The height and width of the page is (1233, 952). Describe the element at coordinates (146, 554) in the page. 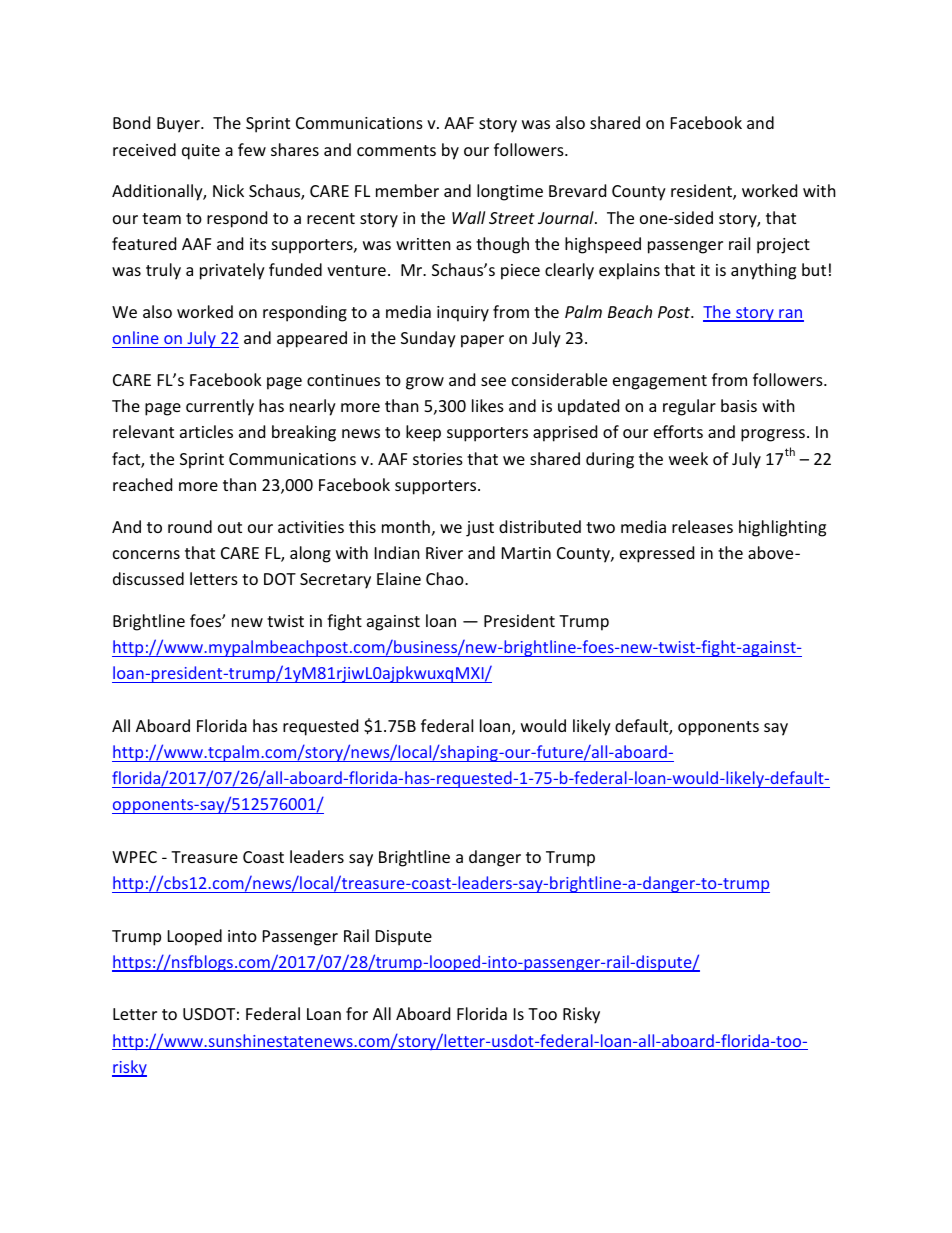

I see `concerns` at that location.
